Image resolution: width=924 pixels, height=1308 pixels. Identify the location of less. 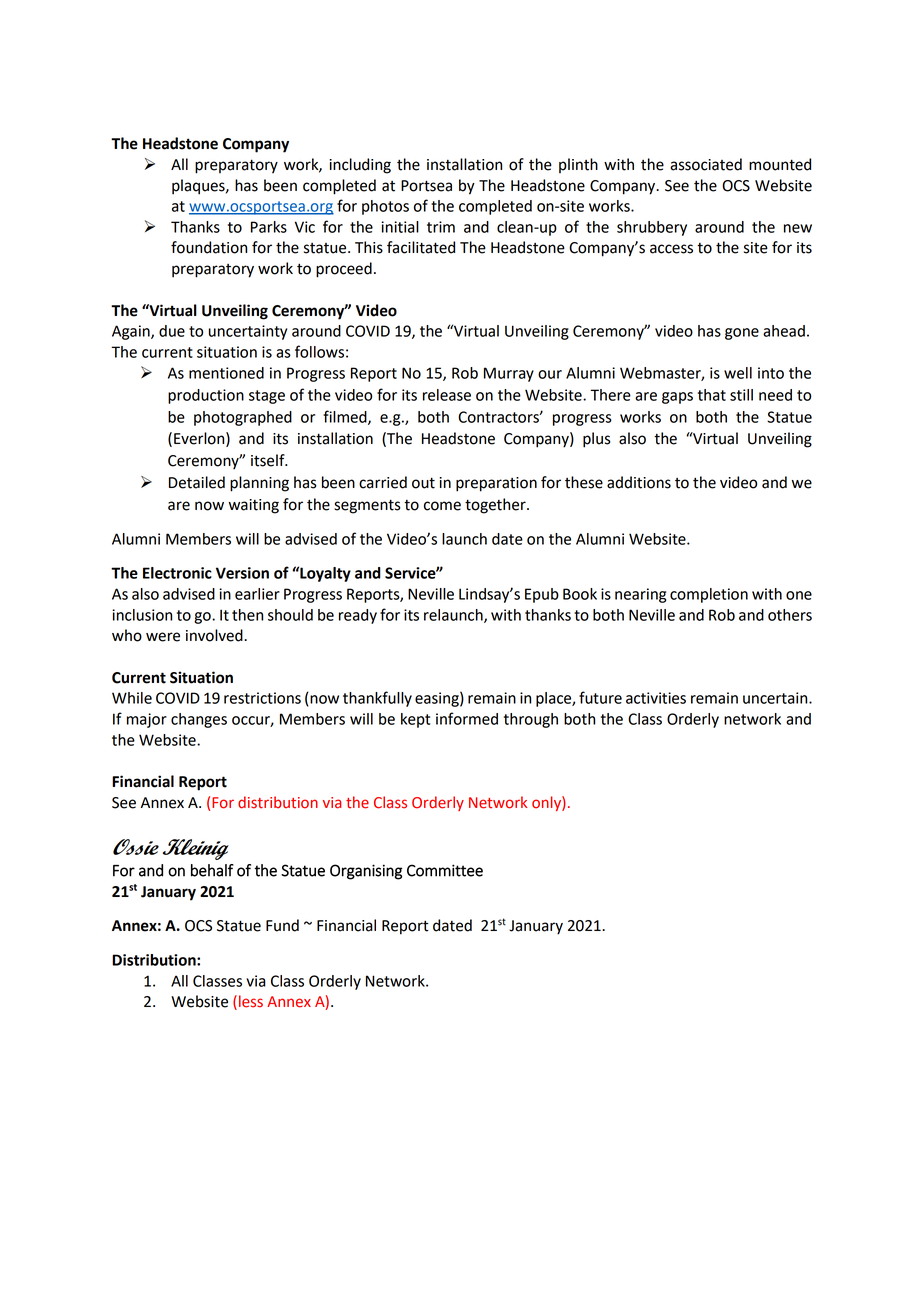
(251, 1001).
